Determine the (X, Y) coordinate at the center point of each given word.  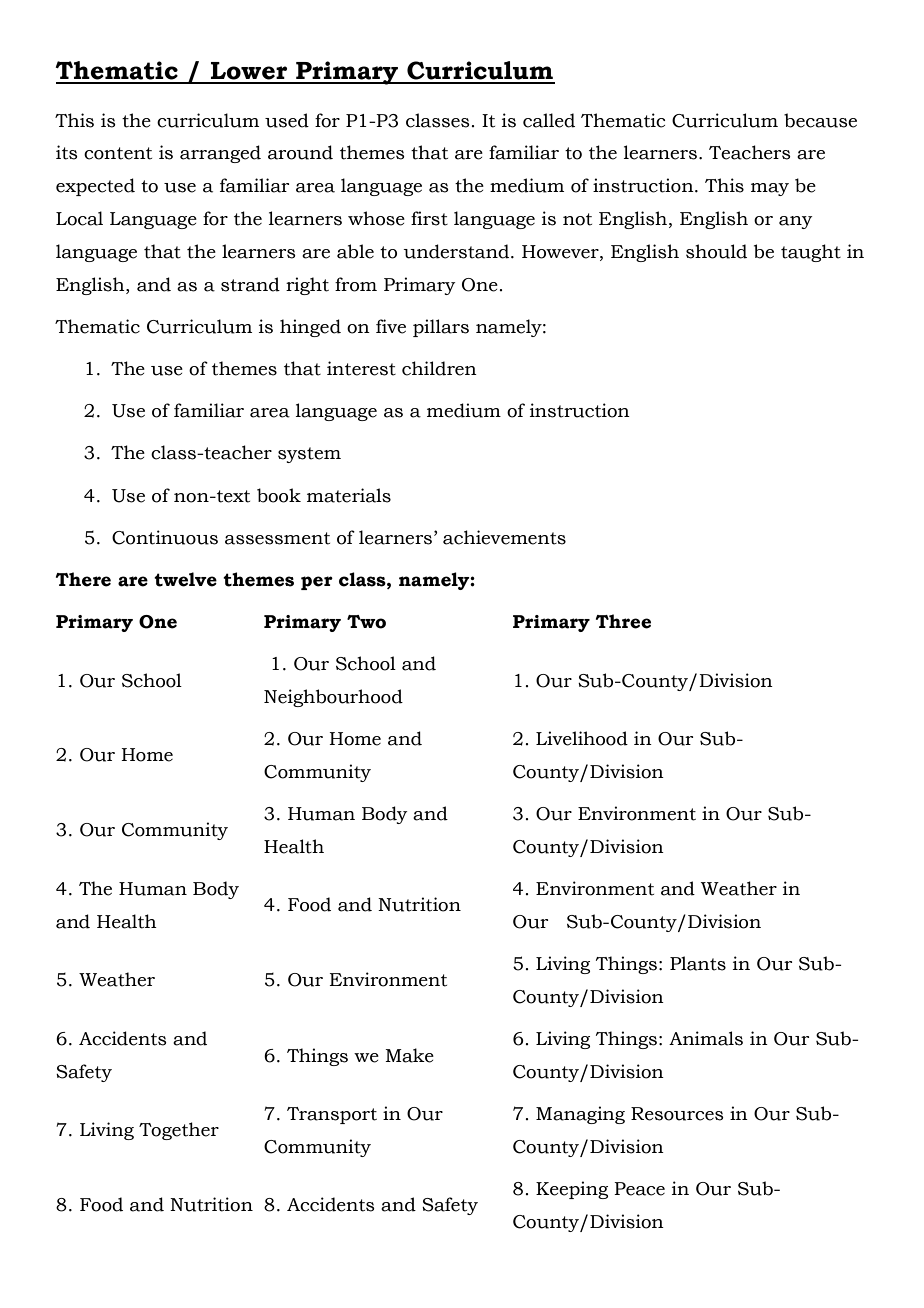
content (118, 153)
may (770, 189)
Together (179, 1131)
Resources (677, 1114)
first (429, 218)
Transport (332, 1115)
